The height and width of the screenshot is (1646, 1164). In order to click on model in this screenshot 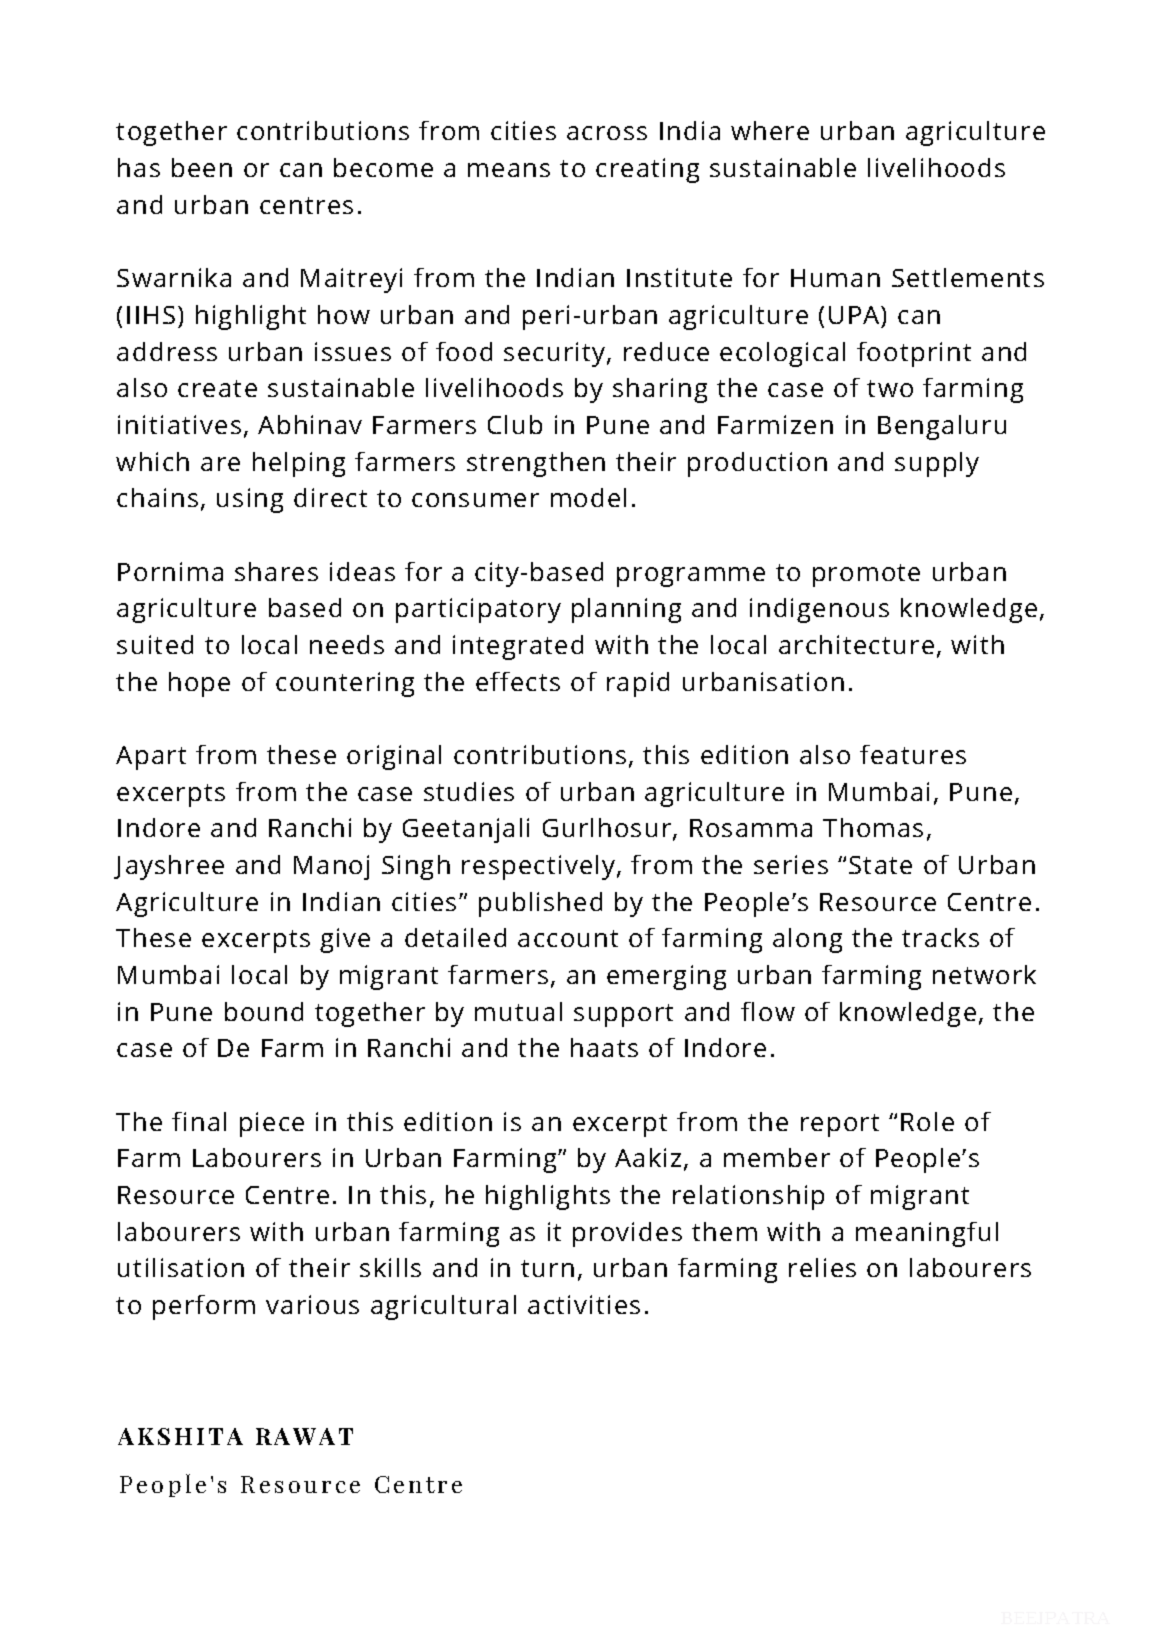, I will do `click(588, 497)`.
